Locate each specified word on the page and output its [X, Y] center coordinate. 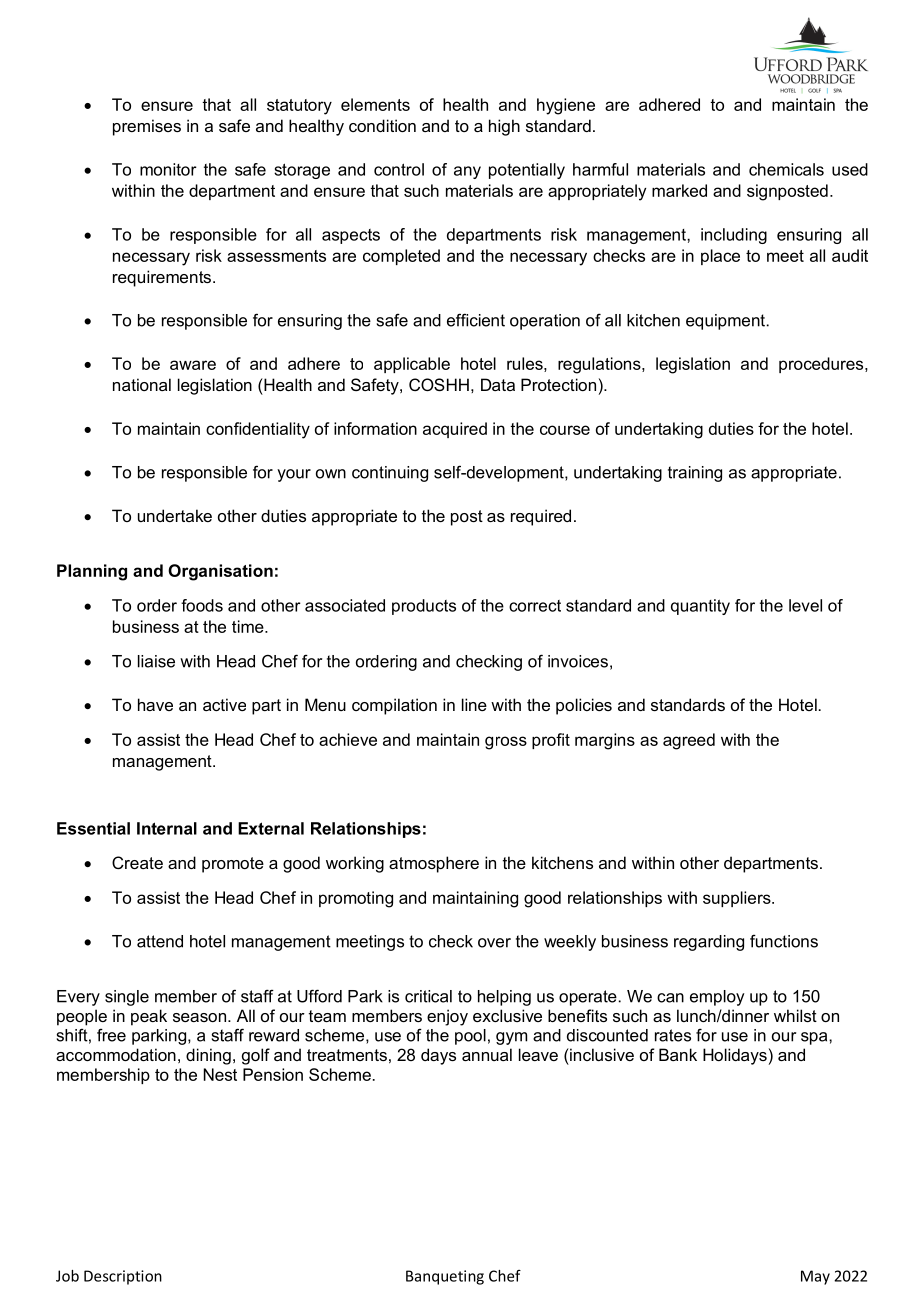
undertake [175, 515]
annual [487, 1054]
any [467, 172]
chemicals [786, 169]
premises [147, 127]
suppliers [738, 899]
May [815, 1277]
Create [137, 862]
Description [123, 1277]
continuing [390, 474]
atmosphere [434, 864]
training [695, 474]
